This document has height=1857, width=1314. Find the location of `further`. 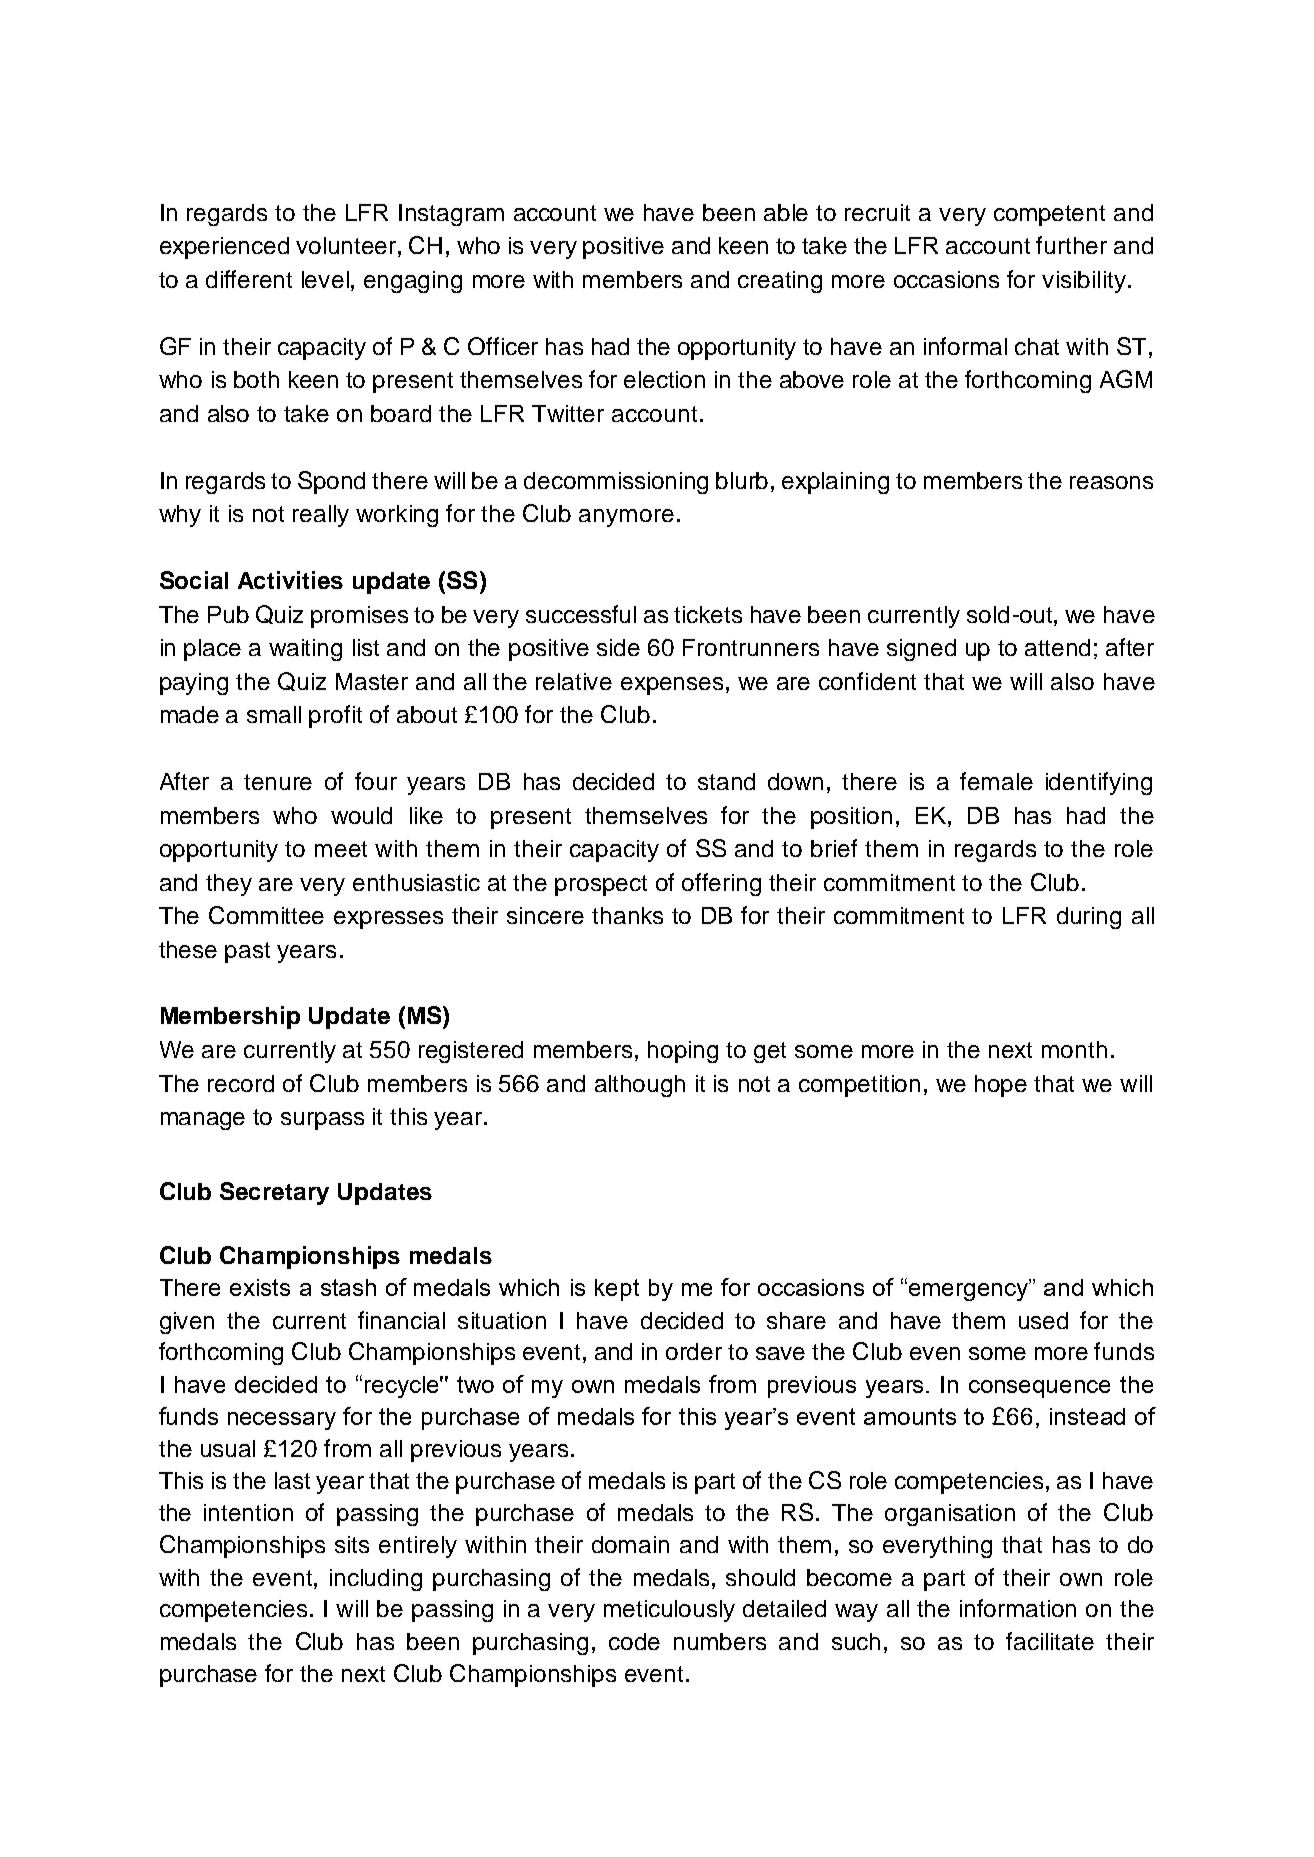

further is located at coordinates (1071, 245).
